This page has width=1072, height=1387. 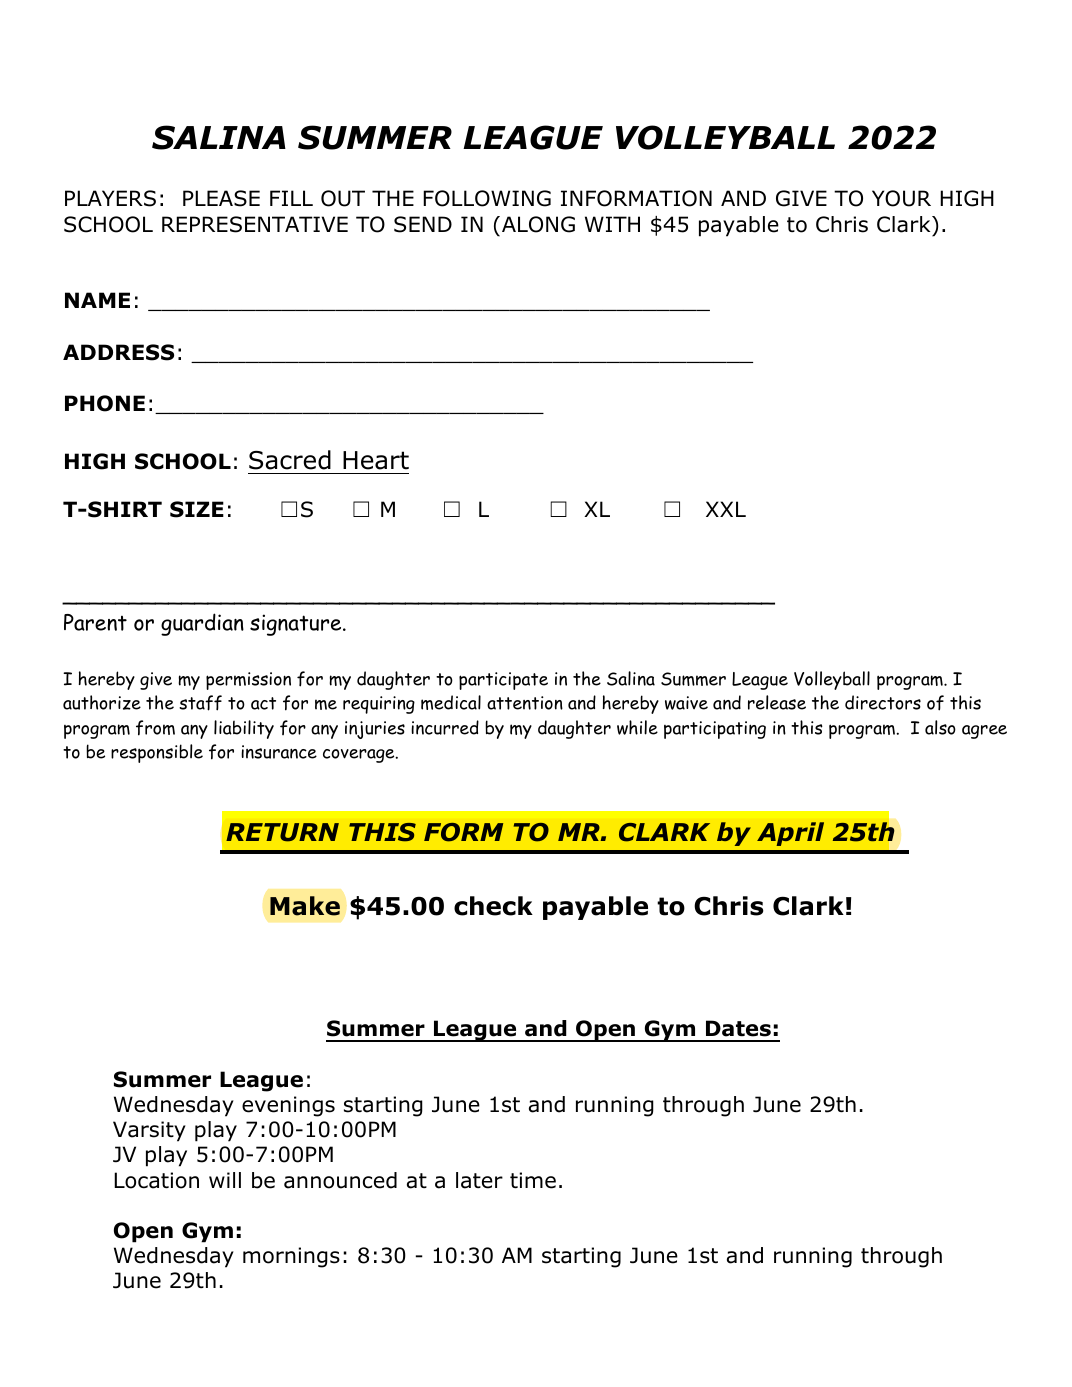 I want to click on attention, so click(x=525, y=703).
